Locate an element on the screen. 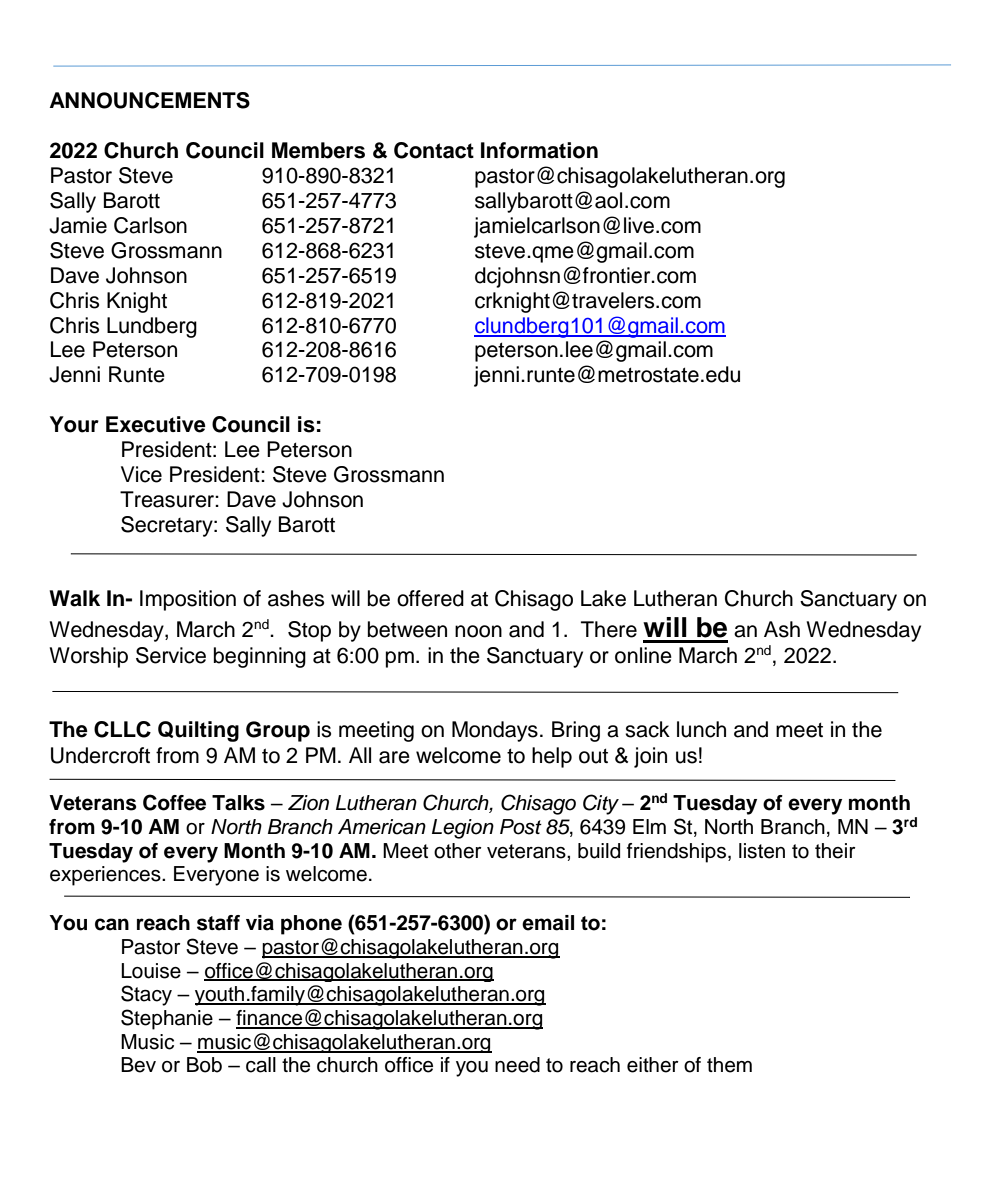 Image resolution: width=991 pixels, height=1204 pixels. Quilting is located at coordinates (198, 731).
